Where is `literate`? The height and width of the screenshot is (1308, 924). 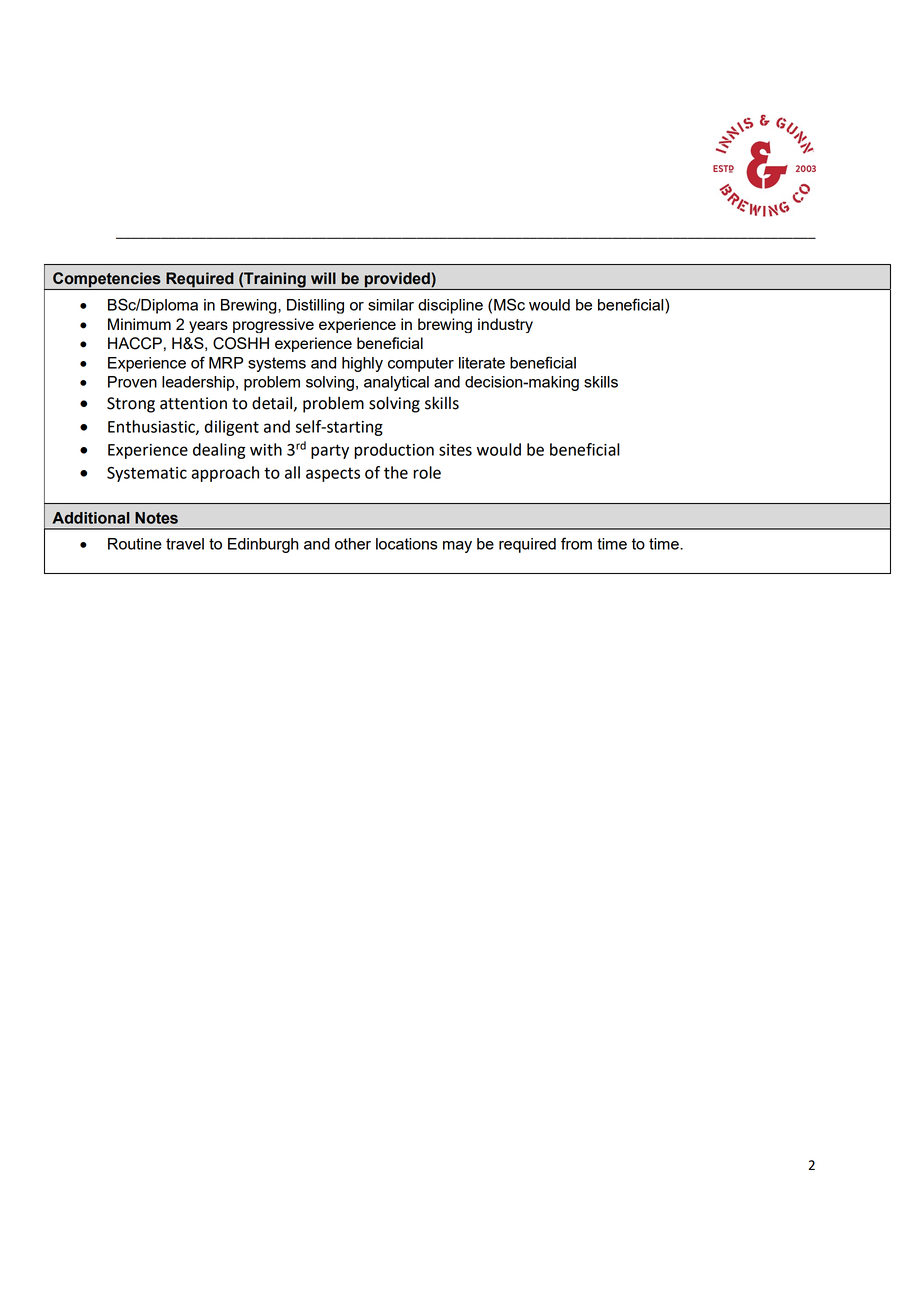
literate is located at coordinates (482, 363).
